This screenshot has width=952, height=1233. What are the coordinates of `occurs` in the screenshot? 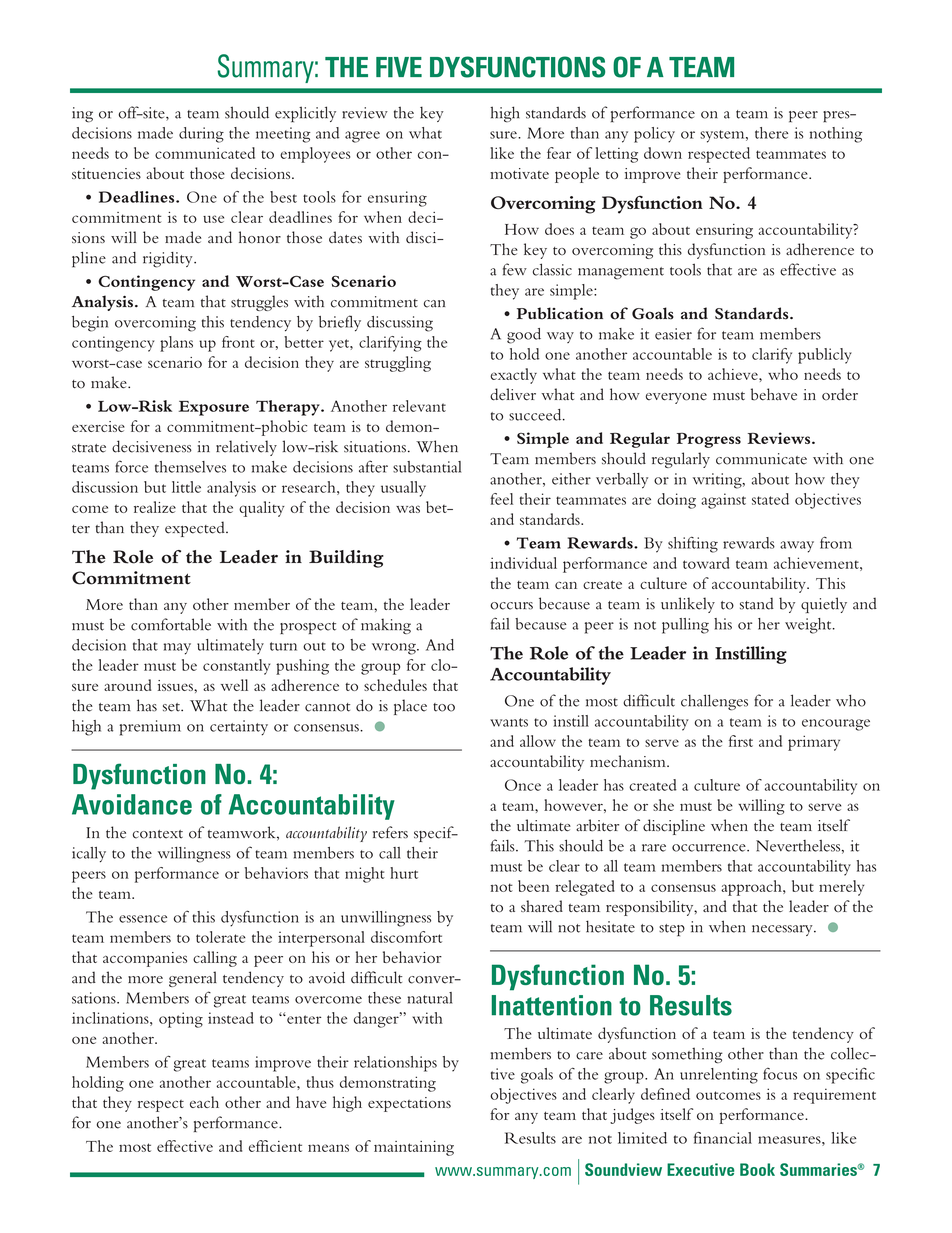 It's located at (511, 606).
